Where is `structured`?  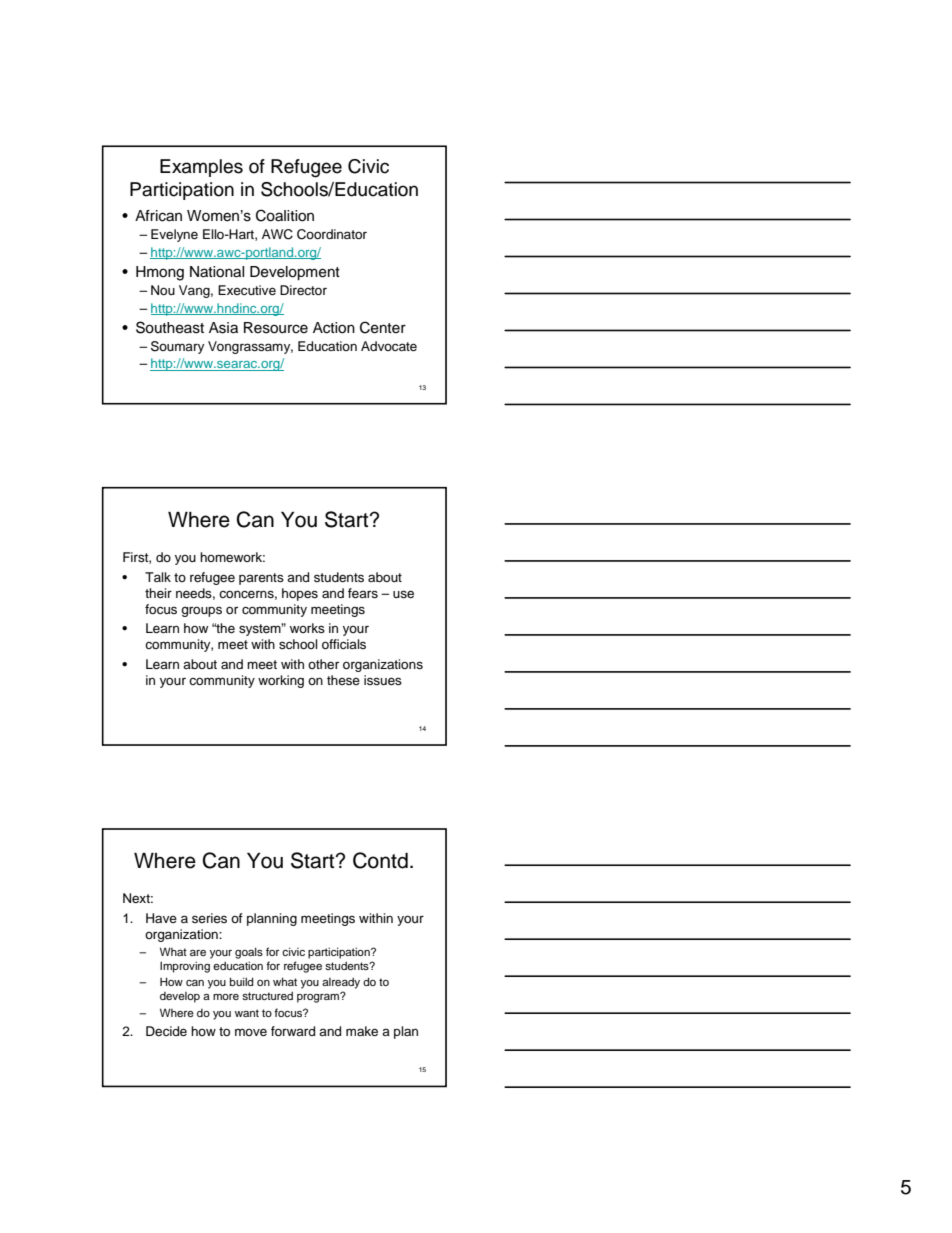
structured is located at coordinates (267, 996).
